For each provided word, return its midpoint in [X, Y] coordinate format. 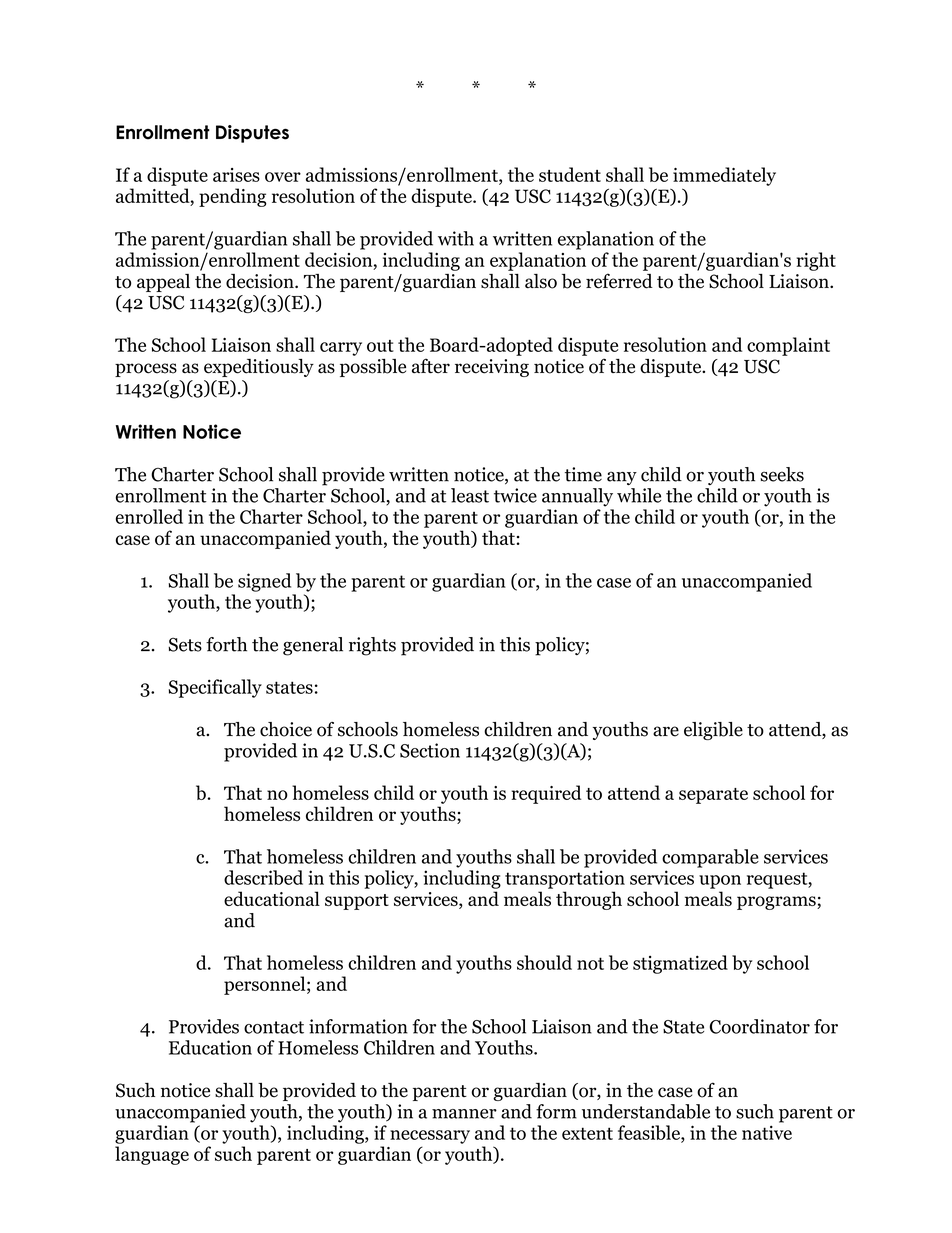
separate [713, 796]
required [546, 794]
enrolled [149, 516]
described [263, 877]
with [456, 238]
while [639, 495]
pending [233, 197]
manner [464, 1114]
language [152, 1155]
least [470, 495]
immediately [724, 176]
